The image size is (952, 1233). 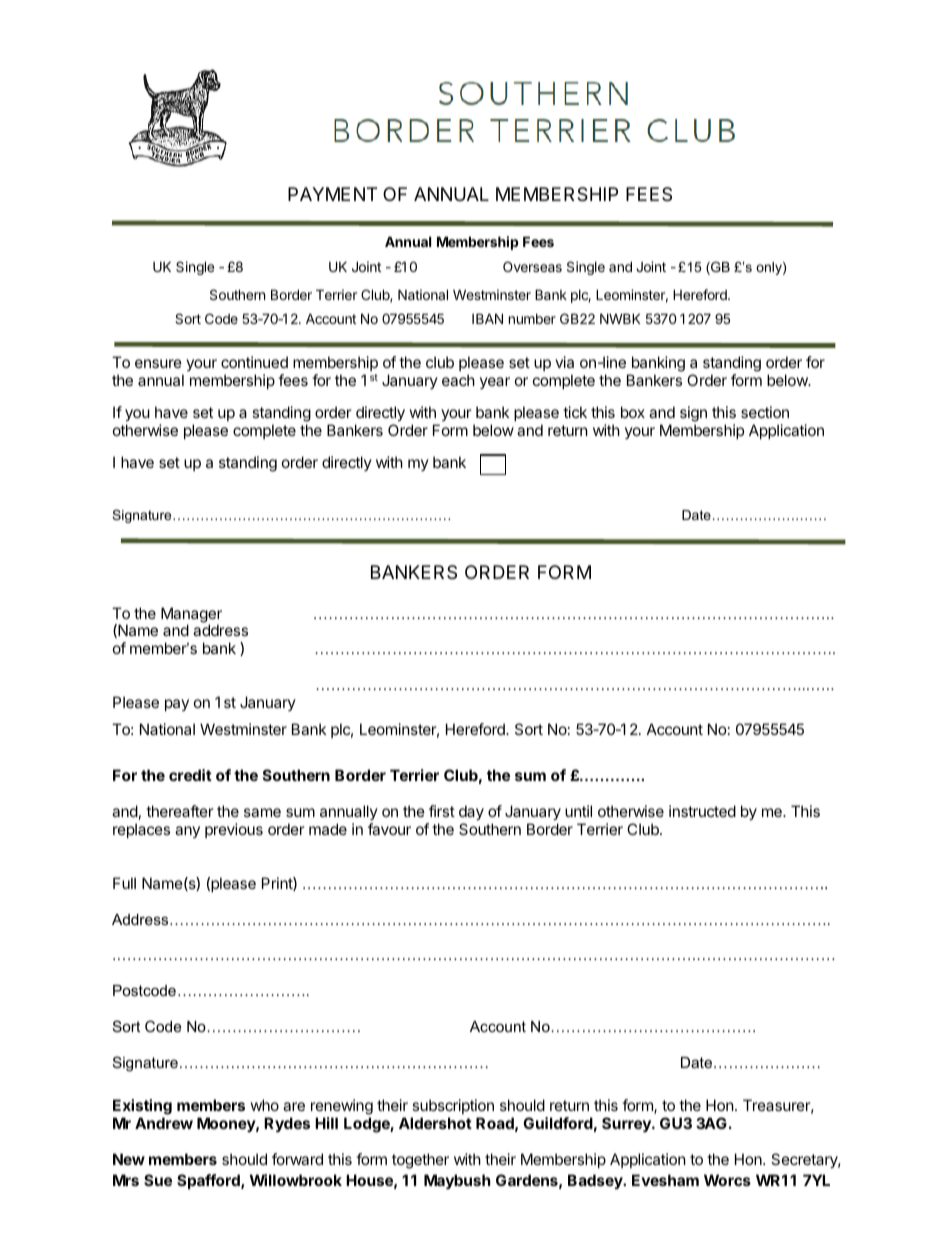 What do you see at coordinates (187, 832) in the screenshot?
I see `any` at bounding box center [187, 832].
